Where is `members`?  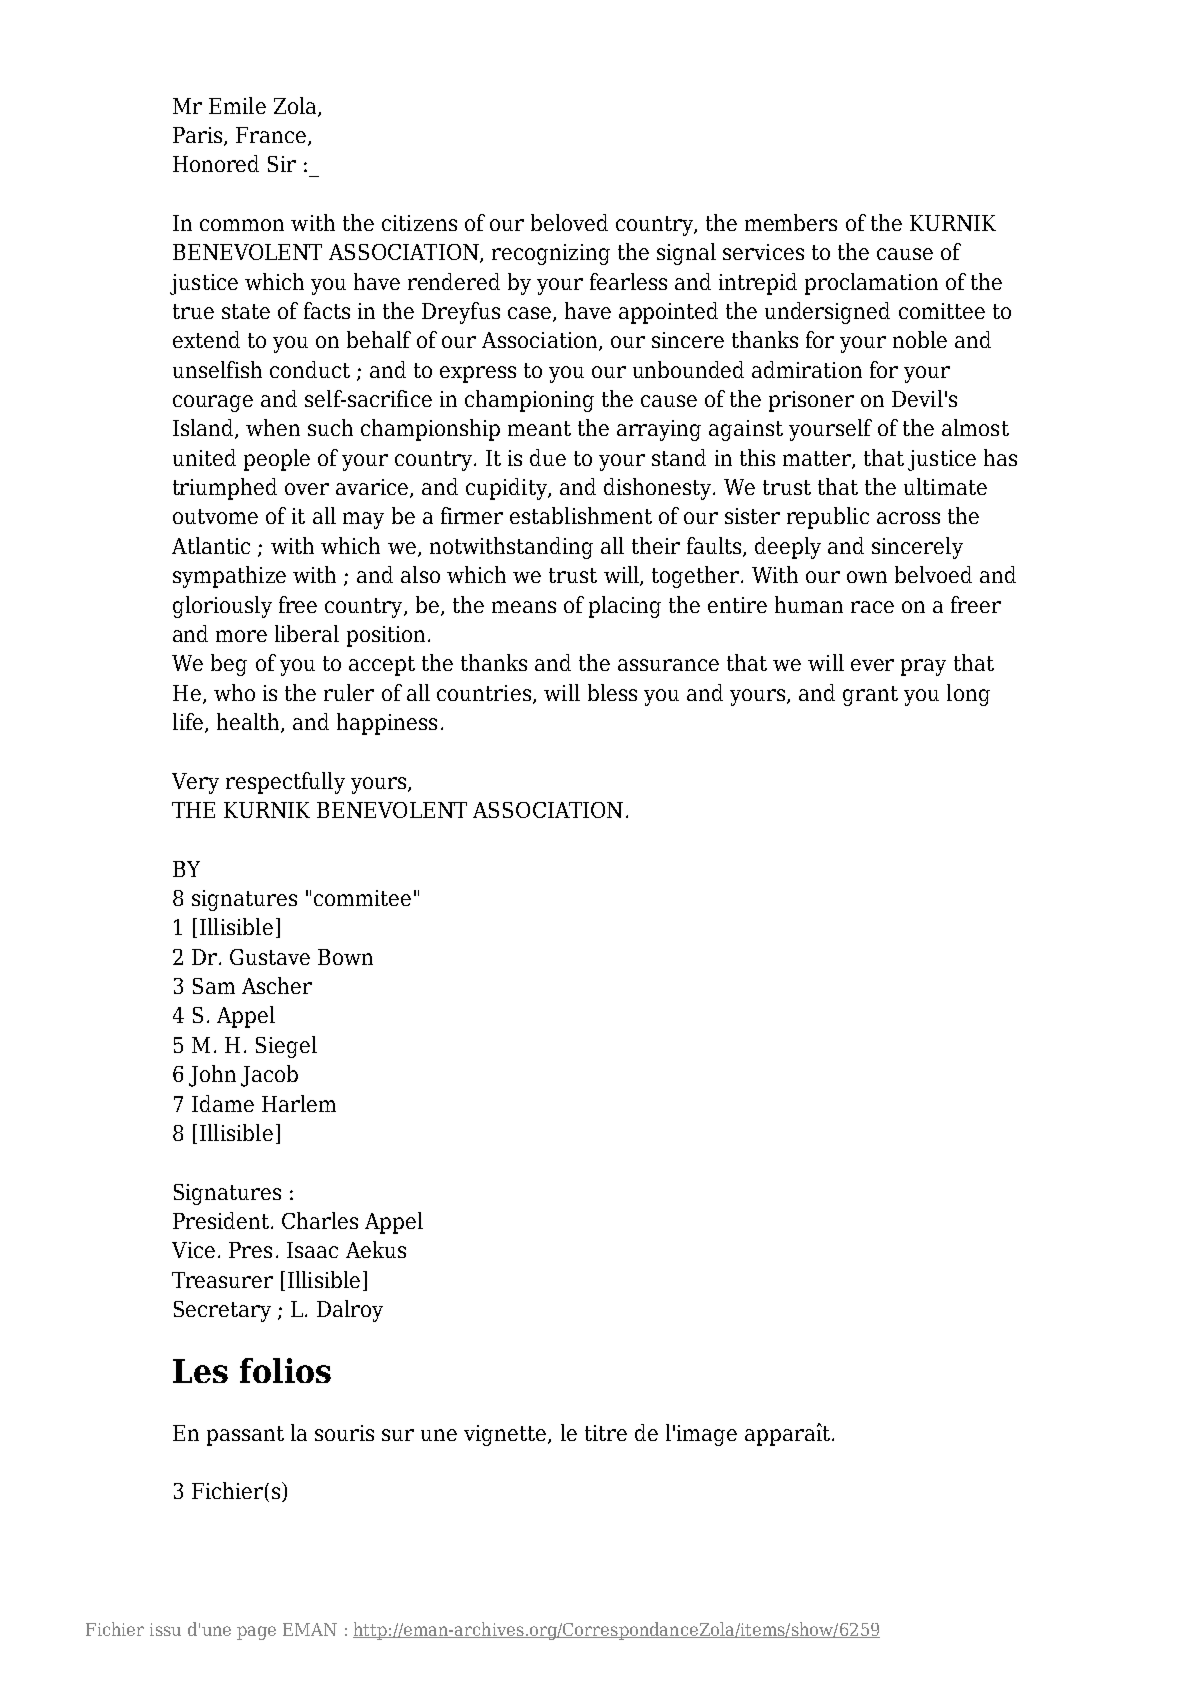
members is located at coordinates (791, 222).
